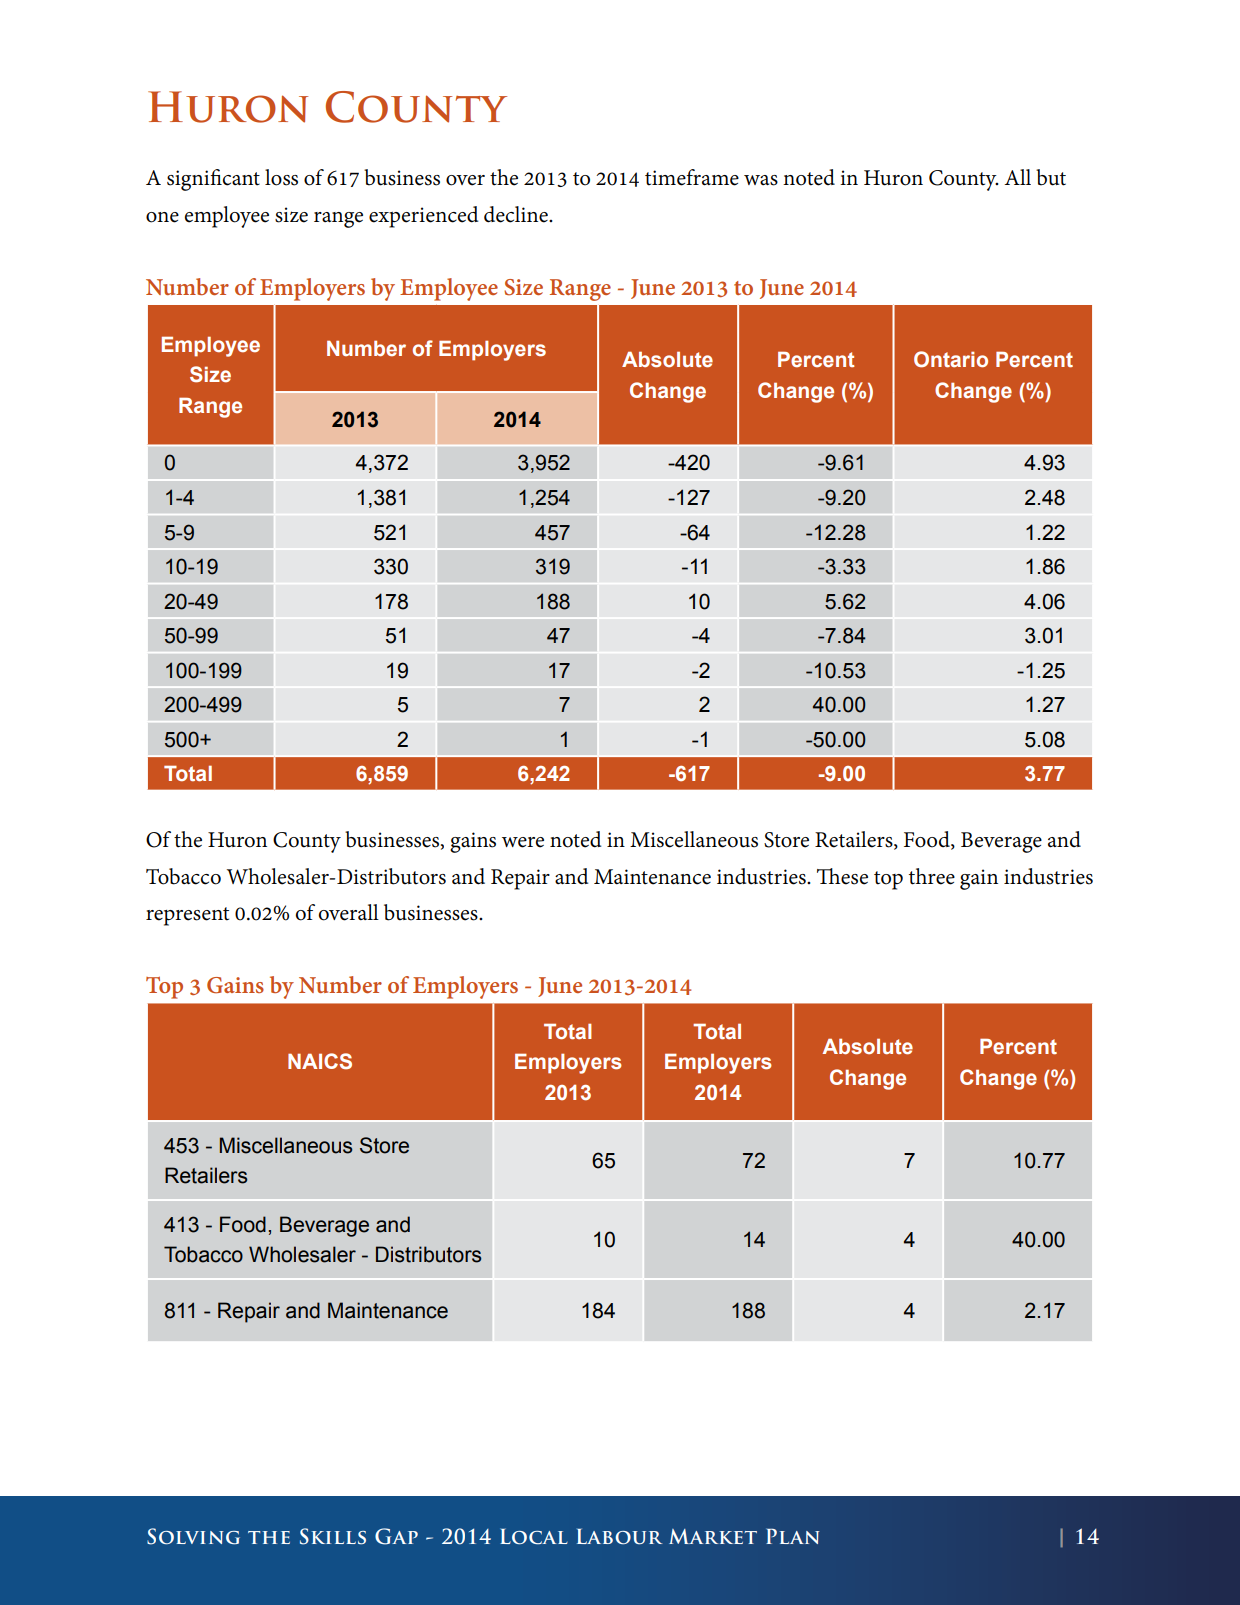 This document has height=1605, width=1240. What do you see at coordinates (792, 1536) in the document?
I see `Plan` at bounding box center [792, 1536].
